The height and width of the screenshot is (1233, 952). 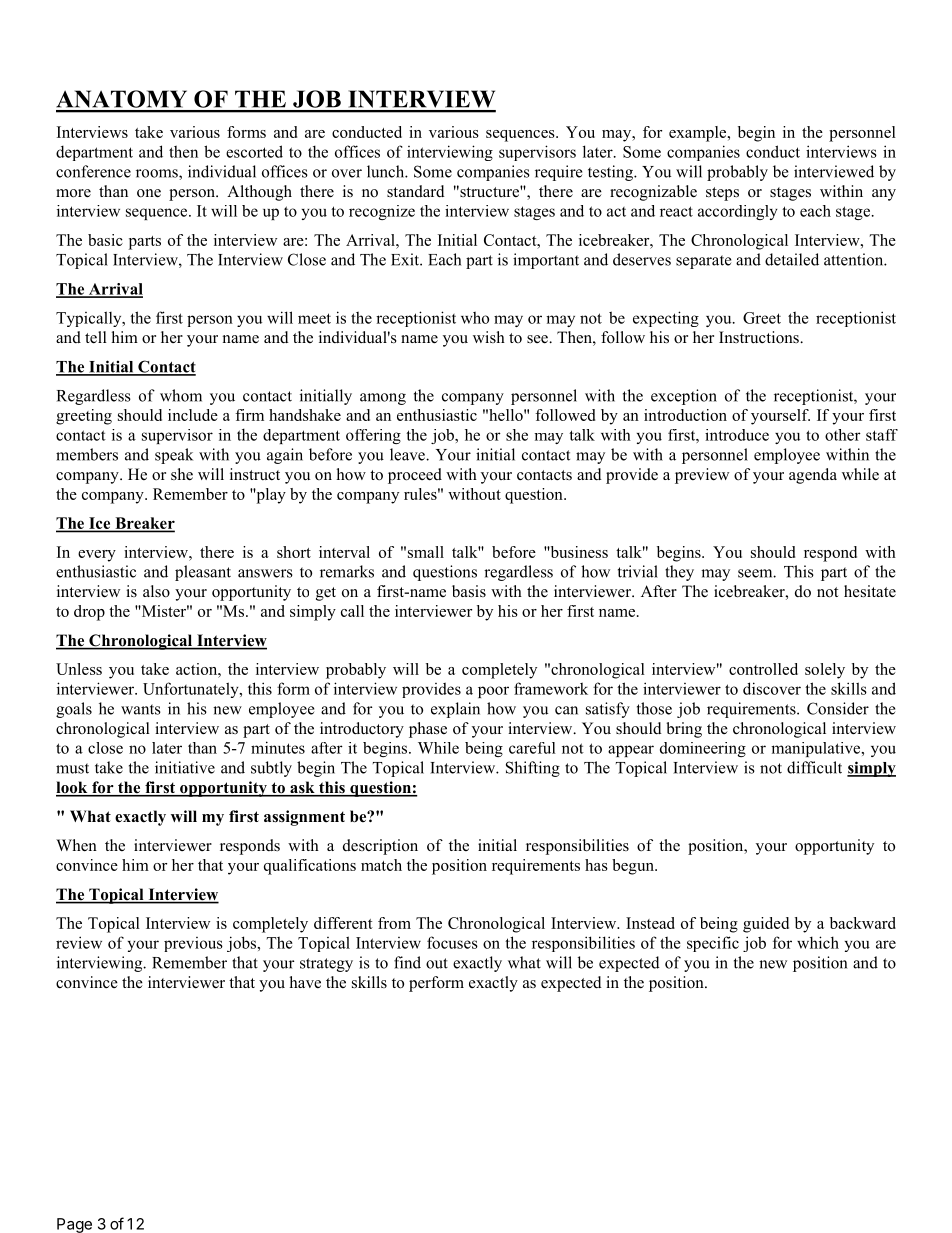 What do you see at coordinates (416, 191) in the screenshot?
I see `standard` at bounding box center [416, 191].
